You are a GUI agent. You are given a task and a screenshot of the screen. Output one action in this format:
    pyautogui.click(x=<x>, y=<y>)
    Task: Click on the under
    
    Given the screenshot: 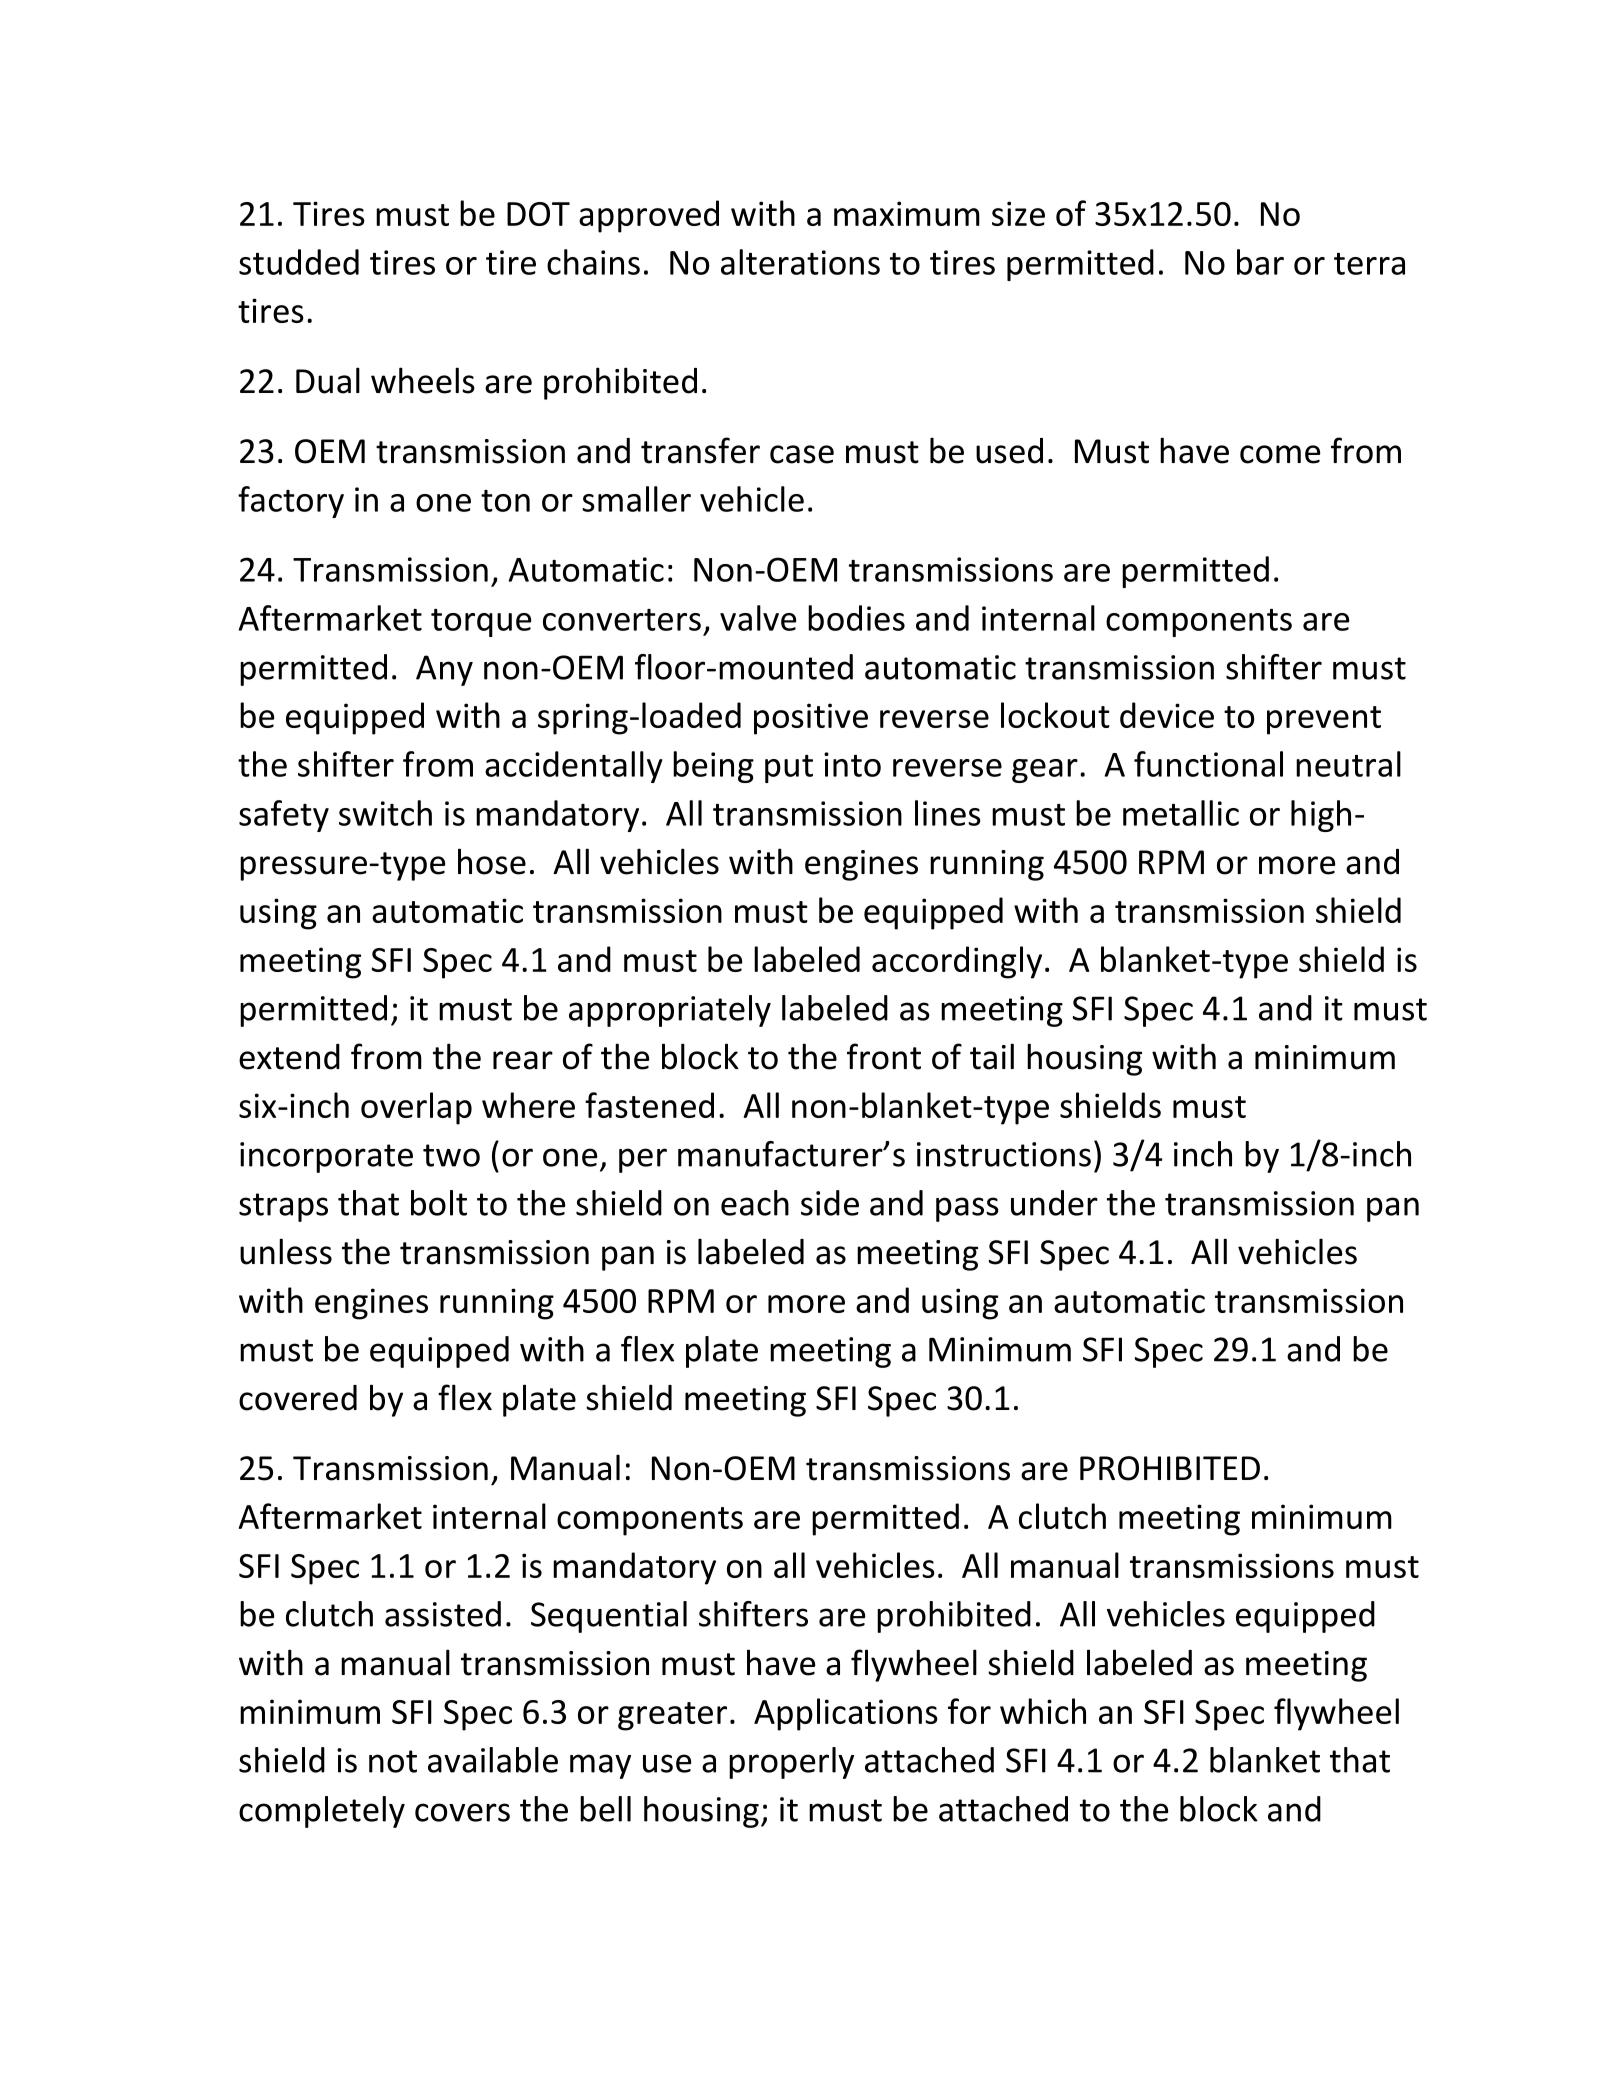 What is the action you would take?
    pyautogui.click(x=1054, y=1203)
